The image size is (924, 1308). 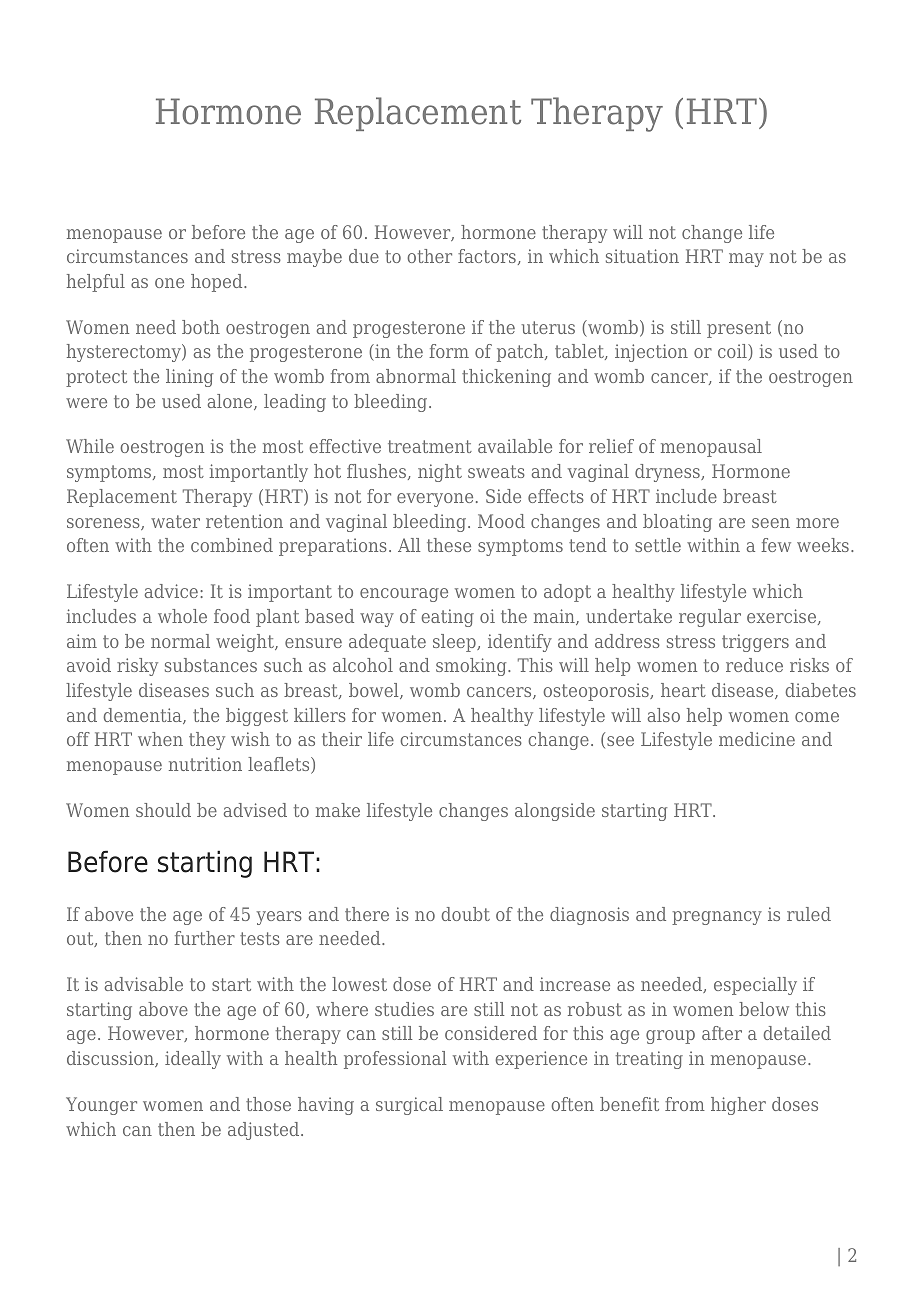 I want to click on Younger, so click(x=101, y=1106).
